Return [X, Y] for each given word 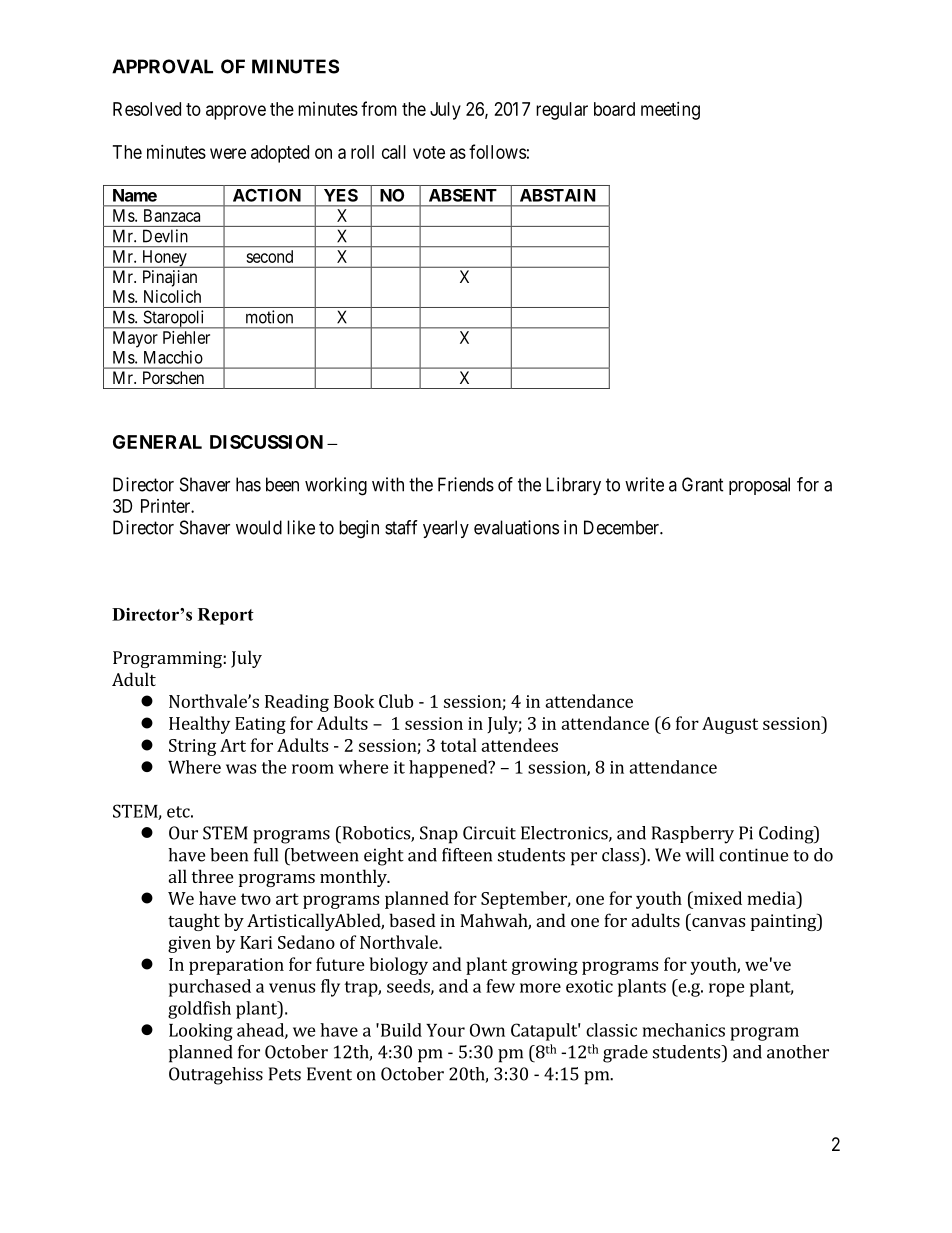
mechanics [684, 1030]
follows [497, 151]
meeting [670, 111]
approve [236, 112]
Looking [201, 1032]
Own [487, 1030]
